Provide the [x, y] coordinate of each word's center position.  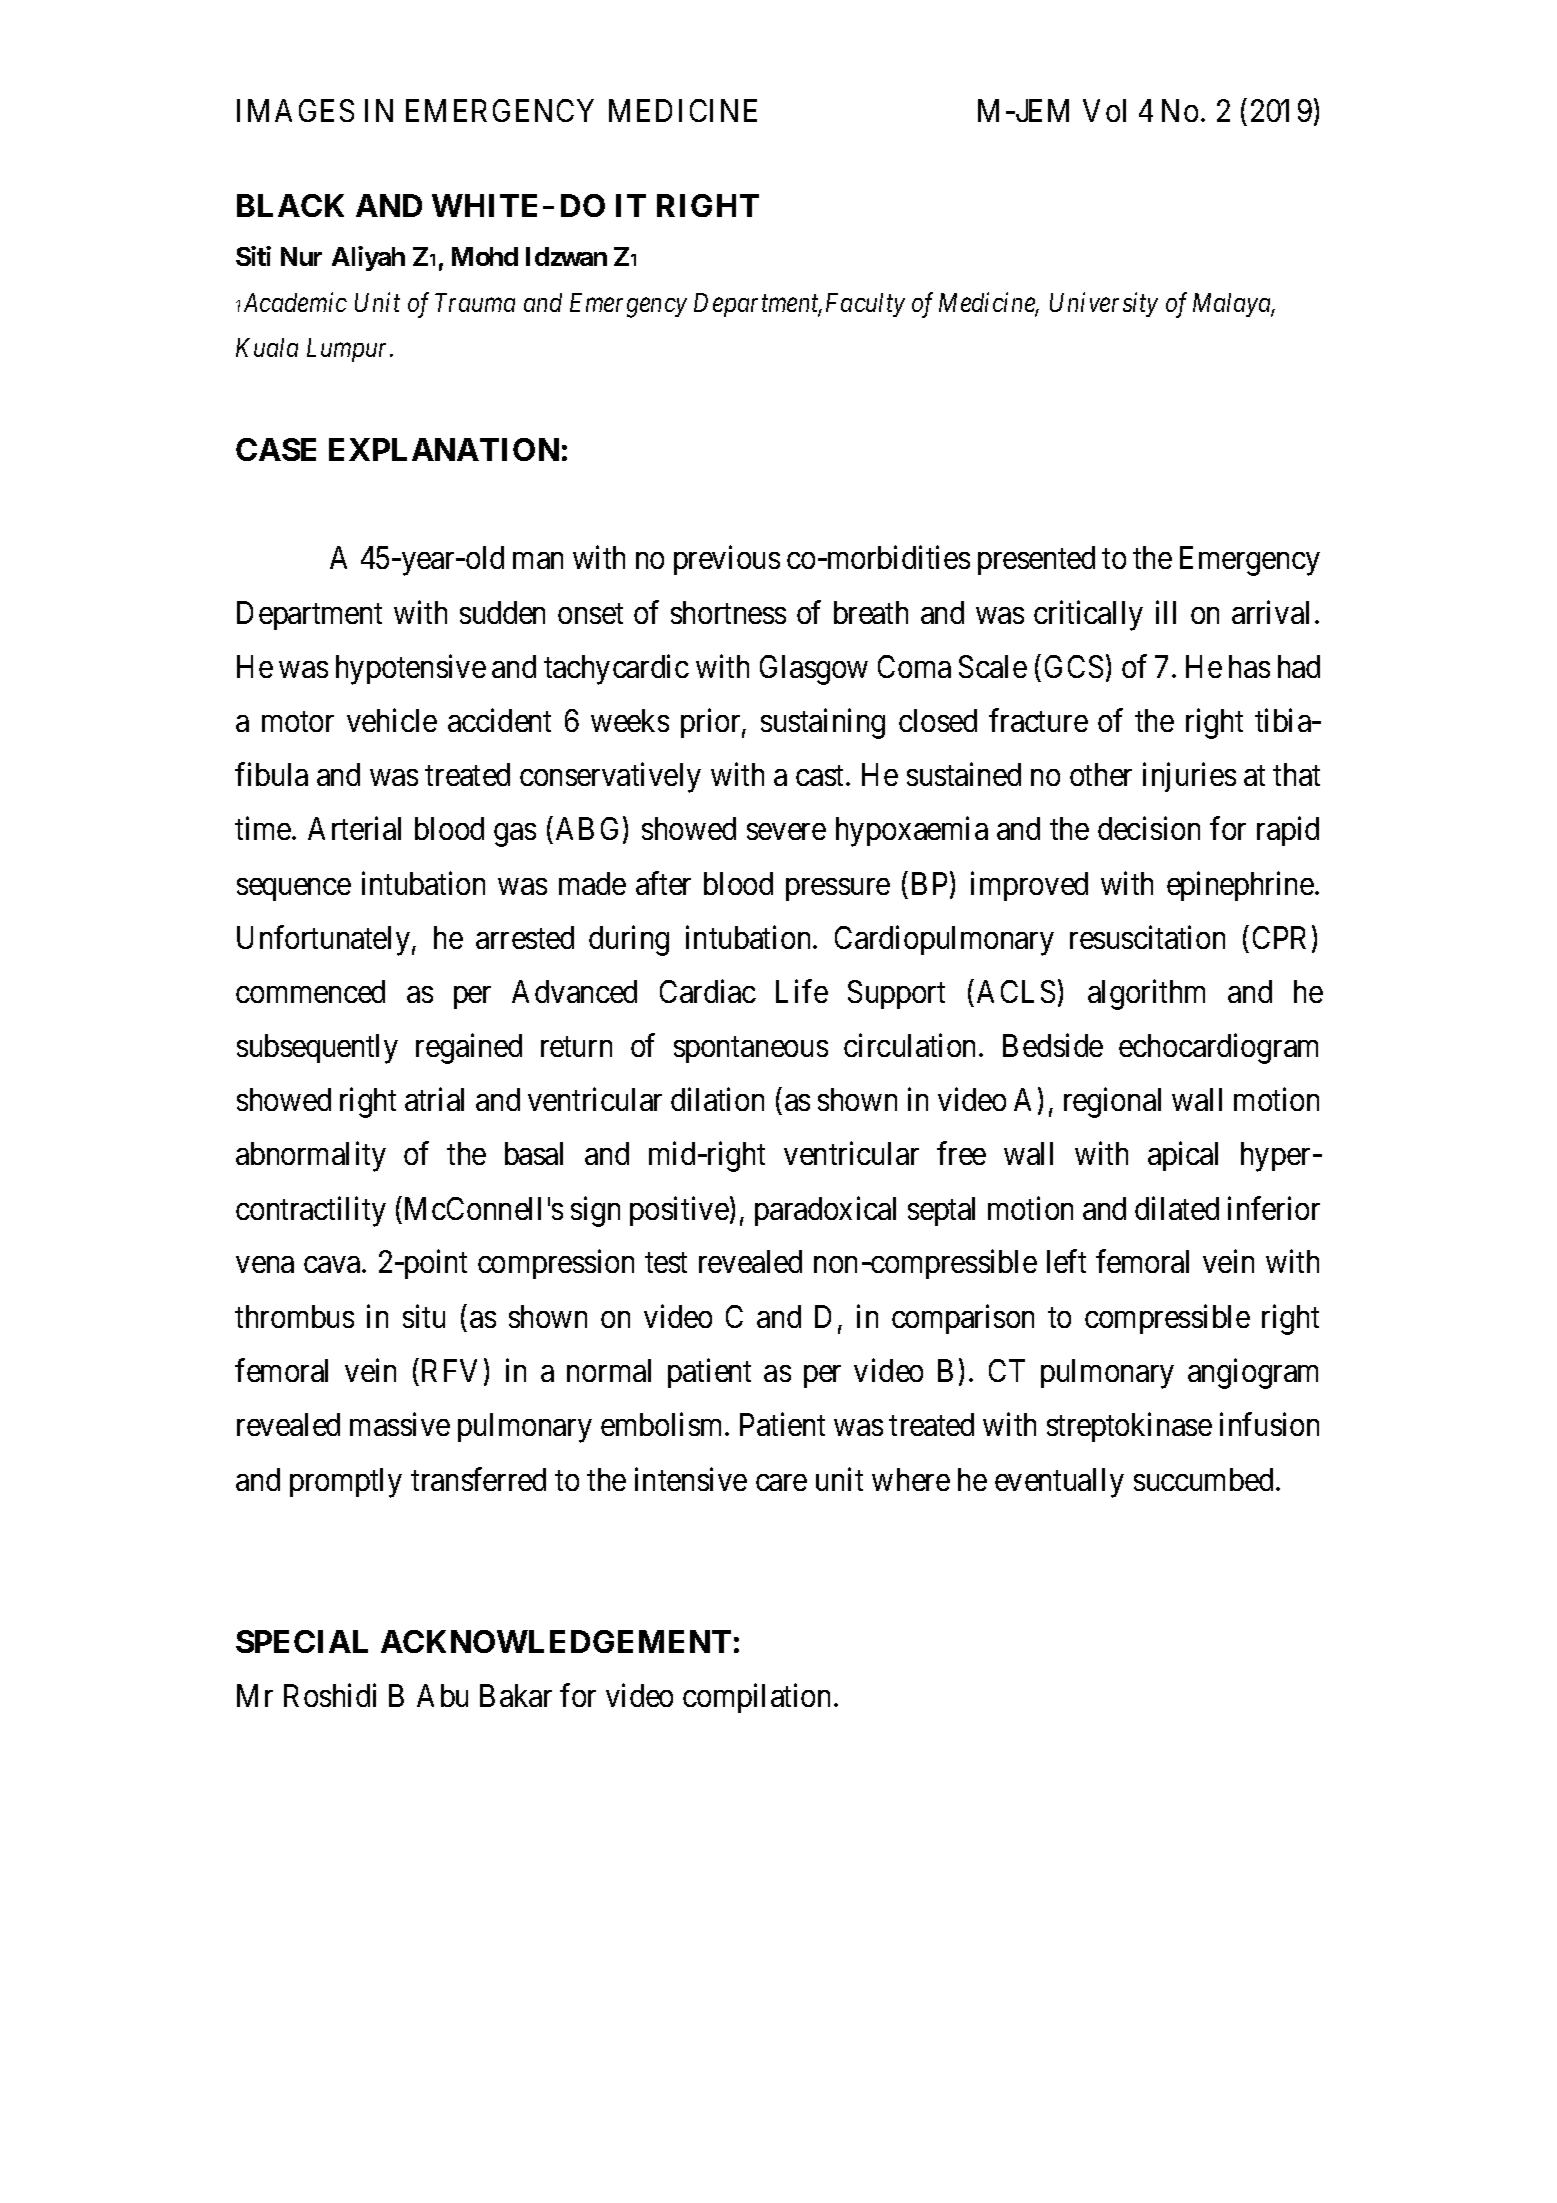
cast [821, 776]
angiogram [1253, 1374]
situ [424, 1316]
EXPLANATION [444, 449]
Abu [442, 1695]
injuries [1189, 777]
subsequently [317, 1049]
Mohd [485, 256]
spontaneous [751, 1050]
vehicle [392, 720]
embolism [663, 1424]
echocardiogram [1218, 1048]
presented [1036, 560]
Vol [1104, 110]
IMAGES [295, 110]
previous [727, 560]
